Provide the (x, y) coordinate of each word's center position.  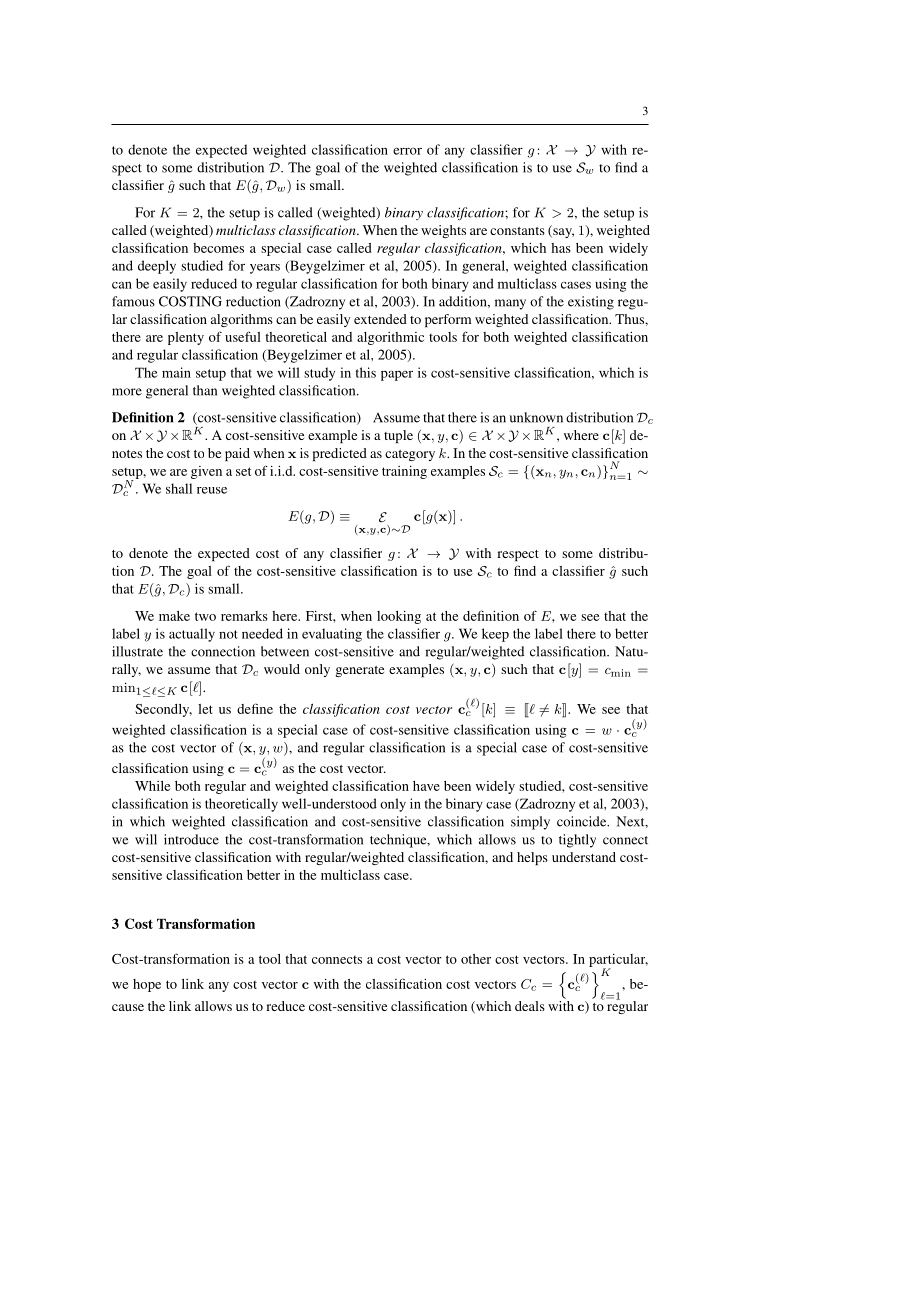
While (152, 786)
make (174, 616)
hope (147, 985)
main (176, 372)
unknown (536, 417)
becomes (218, 248)
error (407, 151)
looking (399, 617)
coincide (583, 821)
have (426, 786)
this (366, 372)
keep (495, 635)
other (476, 959)
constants (517, 231)
